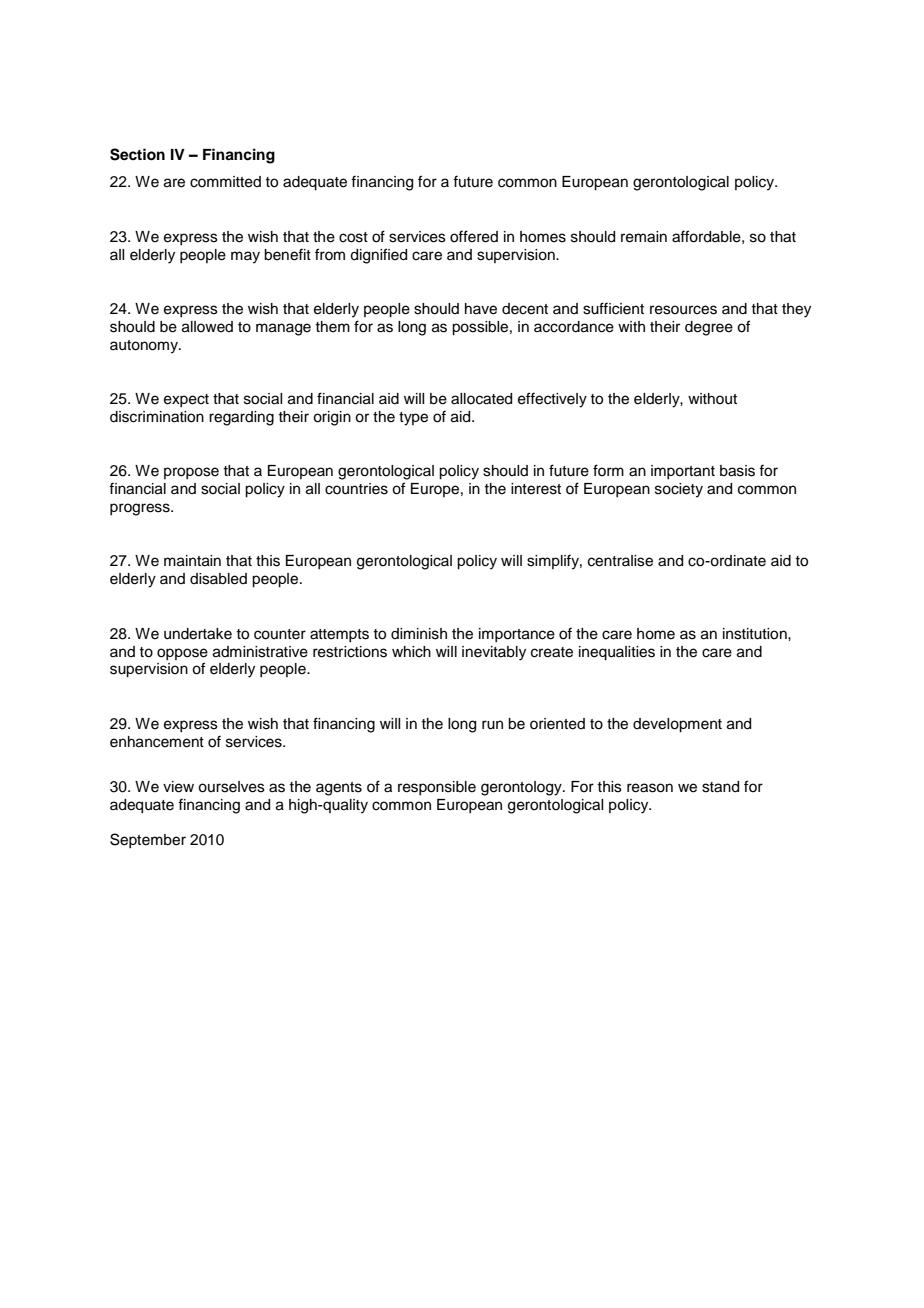 The image size is (924, 1308). What do you see at coordinates (756, 634) in the page?
I see `institution` at bounding box center [756, 634].
